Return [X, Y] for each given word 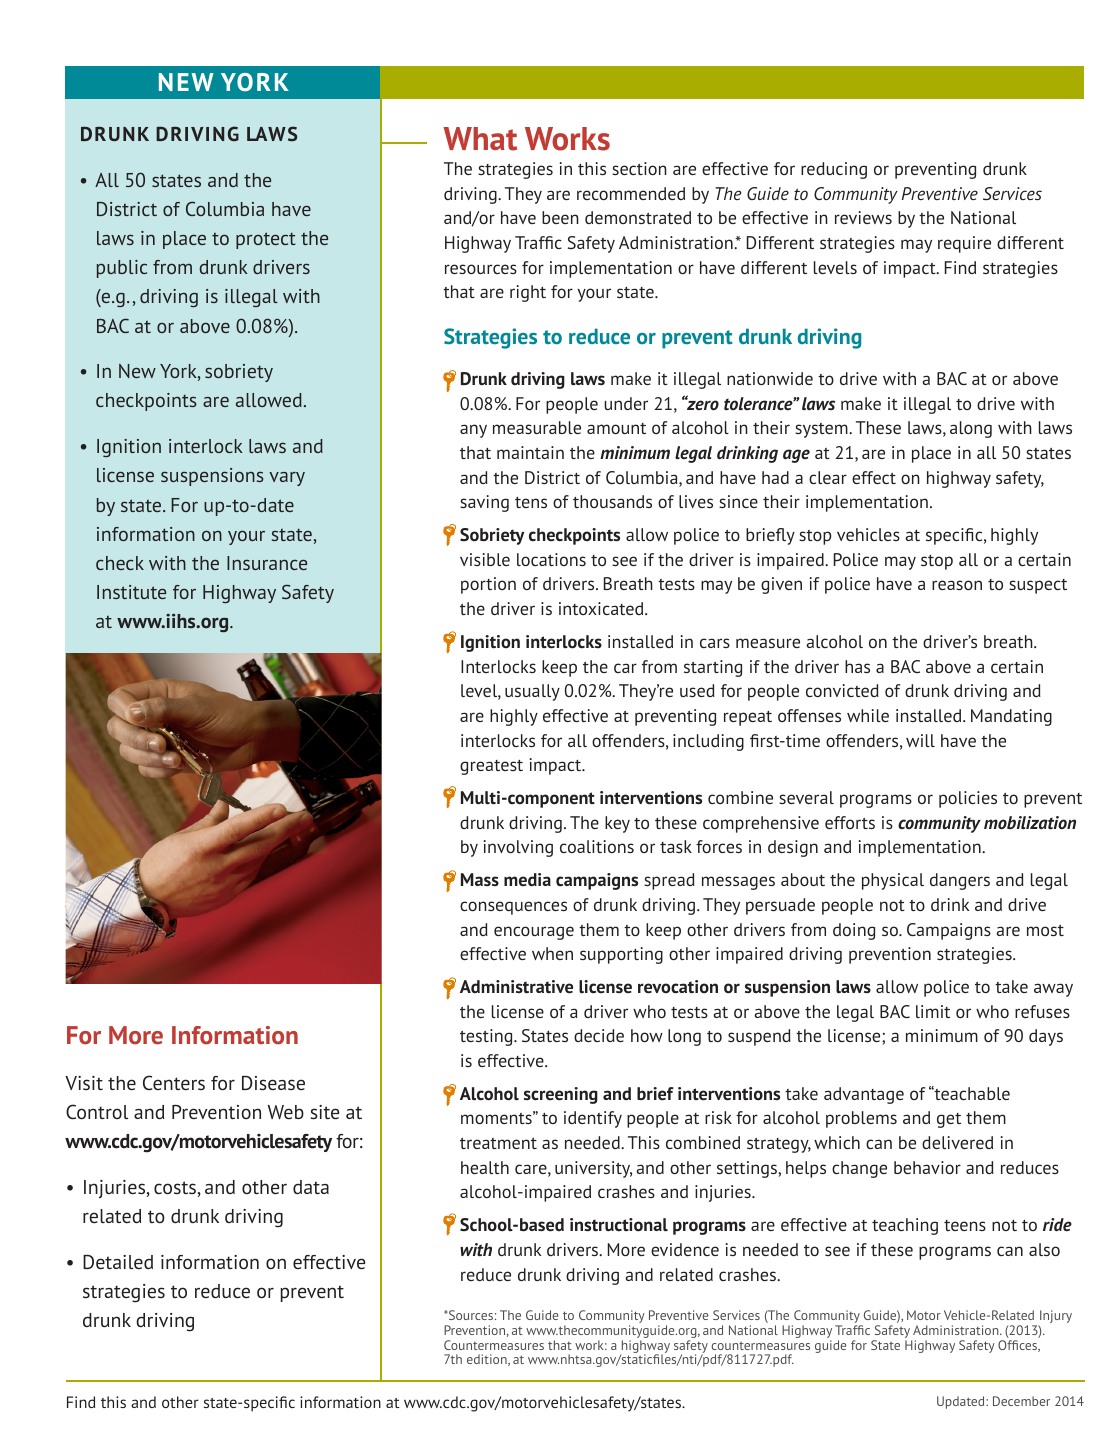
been [560, 217]
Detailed [118, 1262]
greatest [491, 767]
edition [488, 1360]
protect [266, 240]
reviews [863, 217]
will [920, 740]
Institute [131, 592]
